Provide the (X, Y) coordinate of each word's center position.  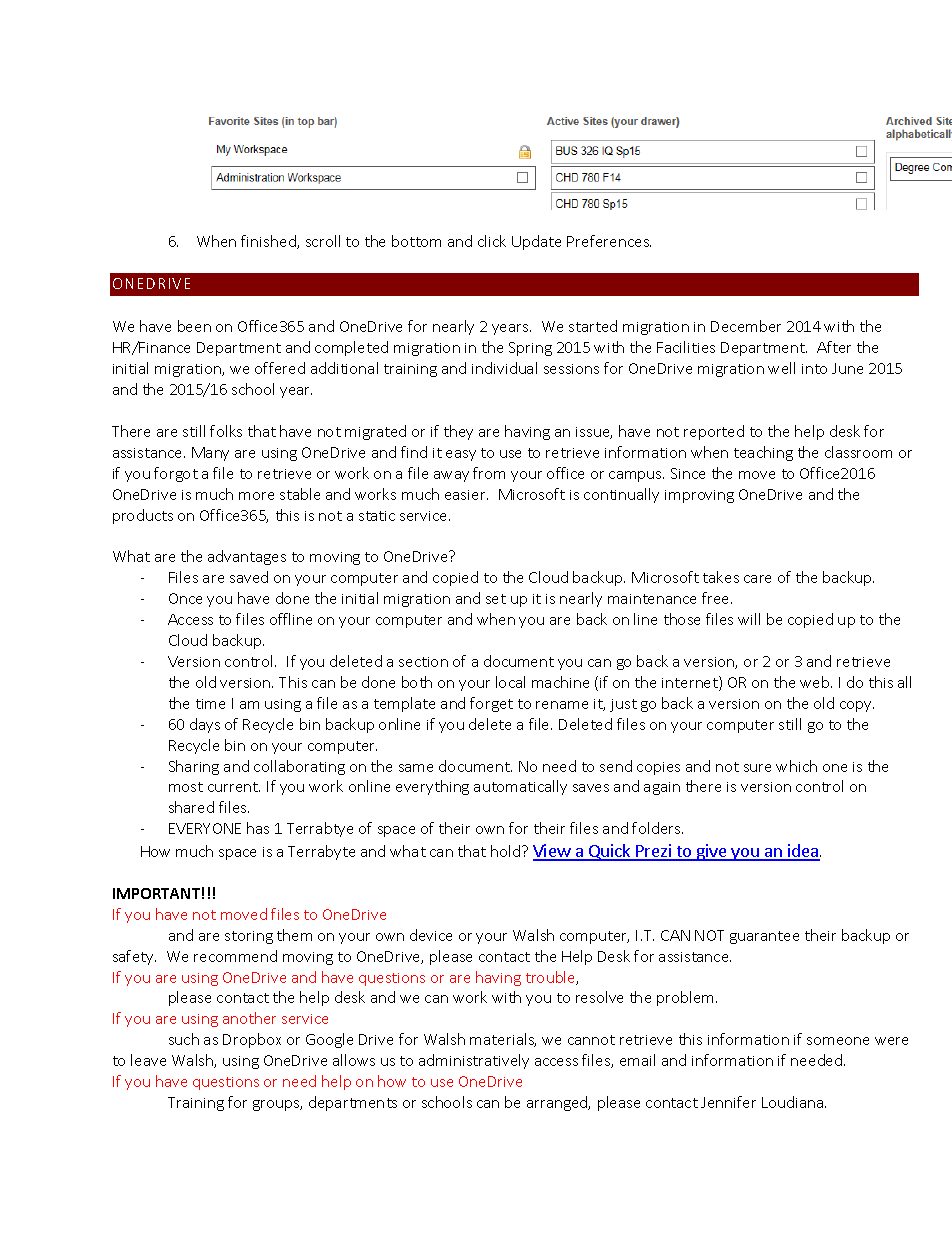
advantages (247, 557)
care (757, 579)
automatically (520, 787)
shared (191, 807)
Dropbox (252, 1040)
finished (269, 242)
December (746, 326)
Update (536, 242)
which (796, 766)
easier (466, 495)
